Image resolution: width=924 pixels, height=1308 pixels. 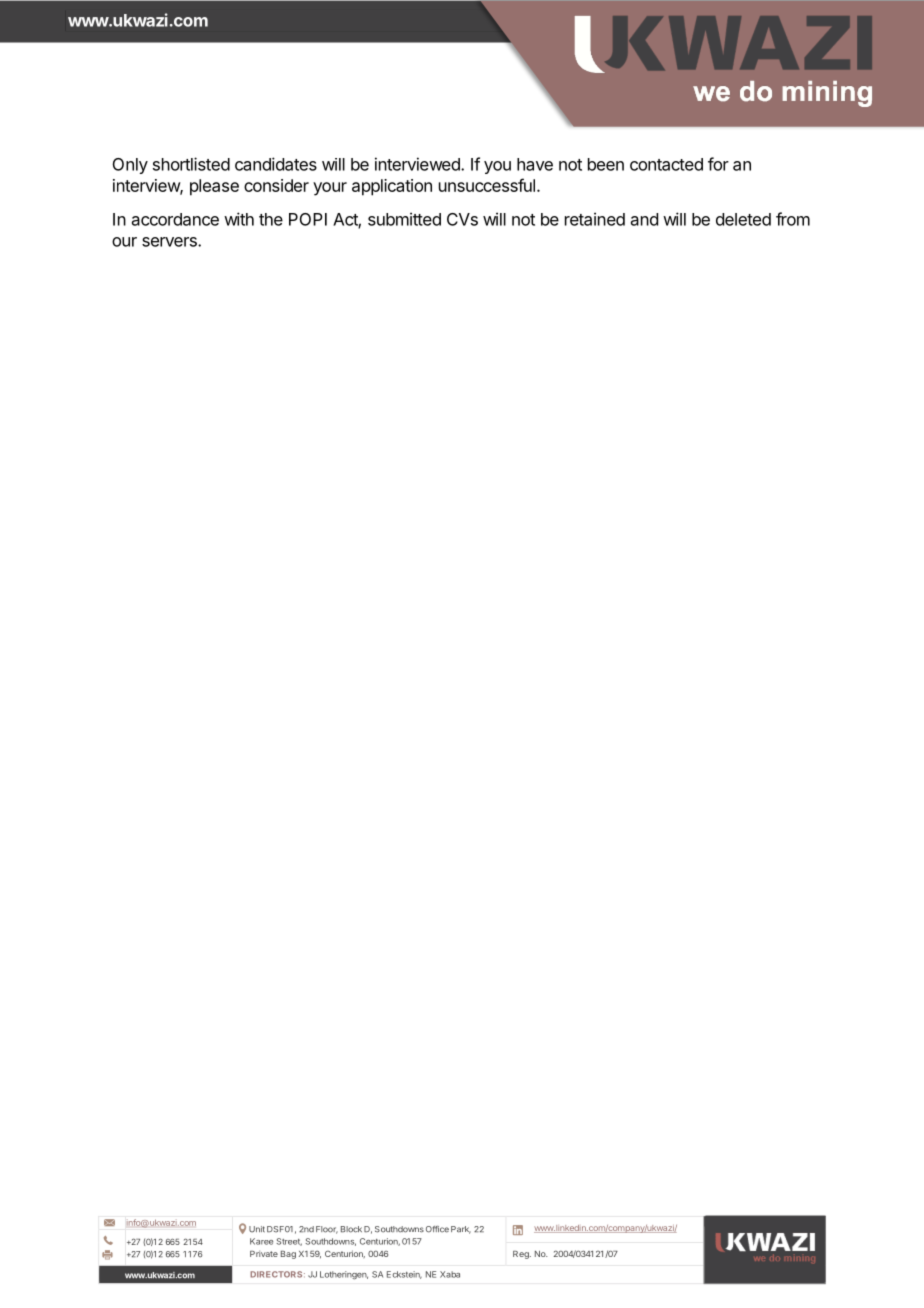 What do you see at coordinates (170, 242) in the image?
I see `servers` at bounding box center [170, 242].
